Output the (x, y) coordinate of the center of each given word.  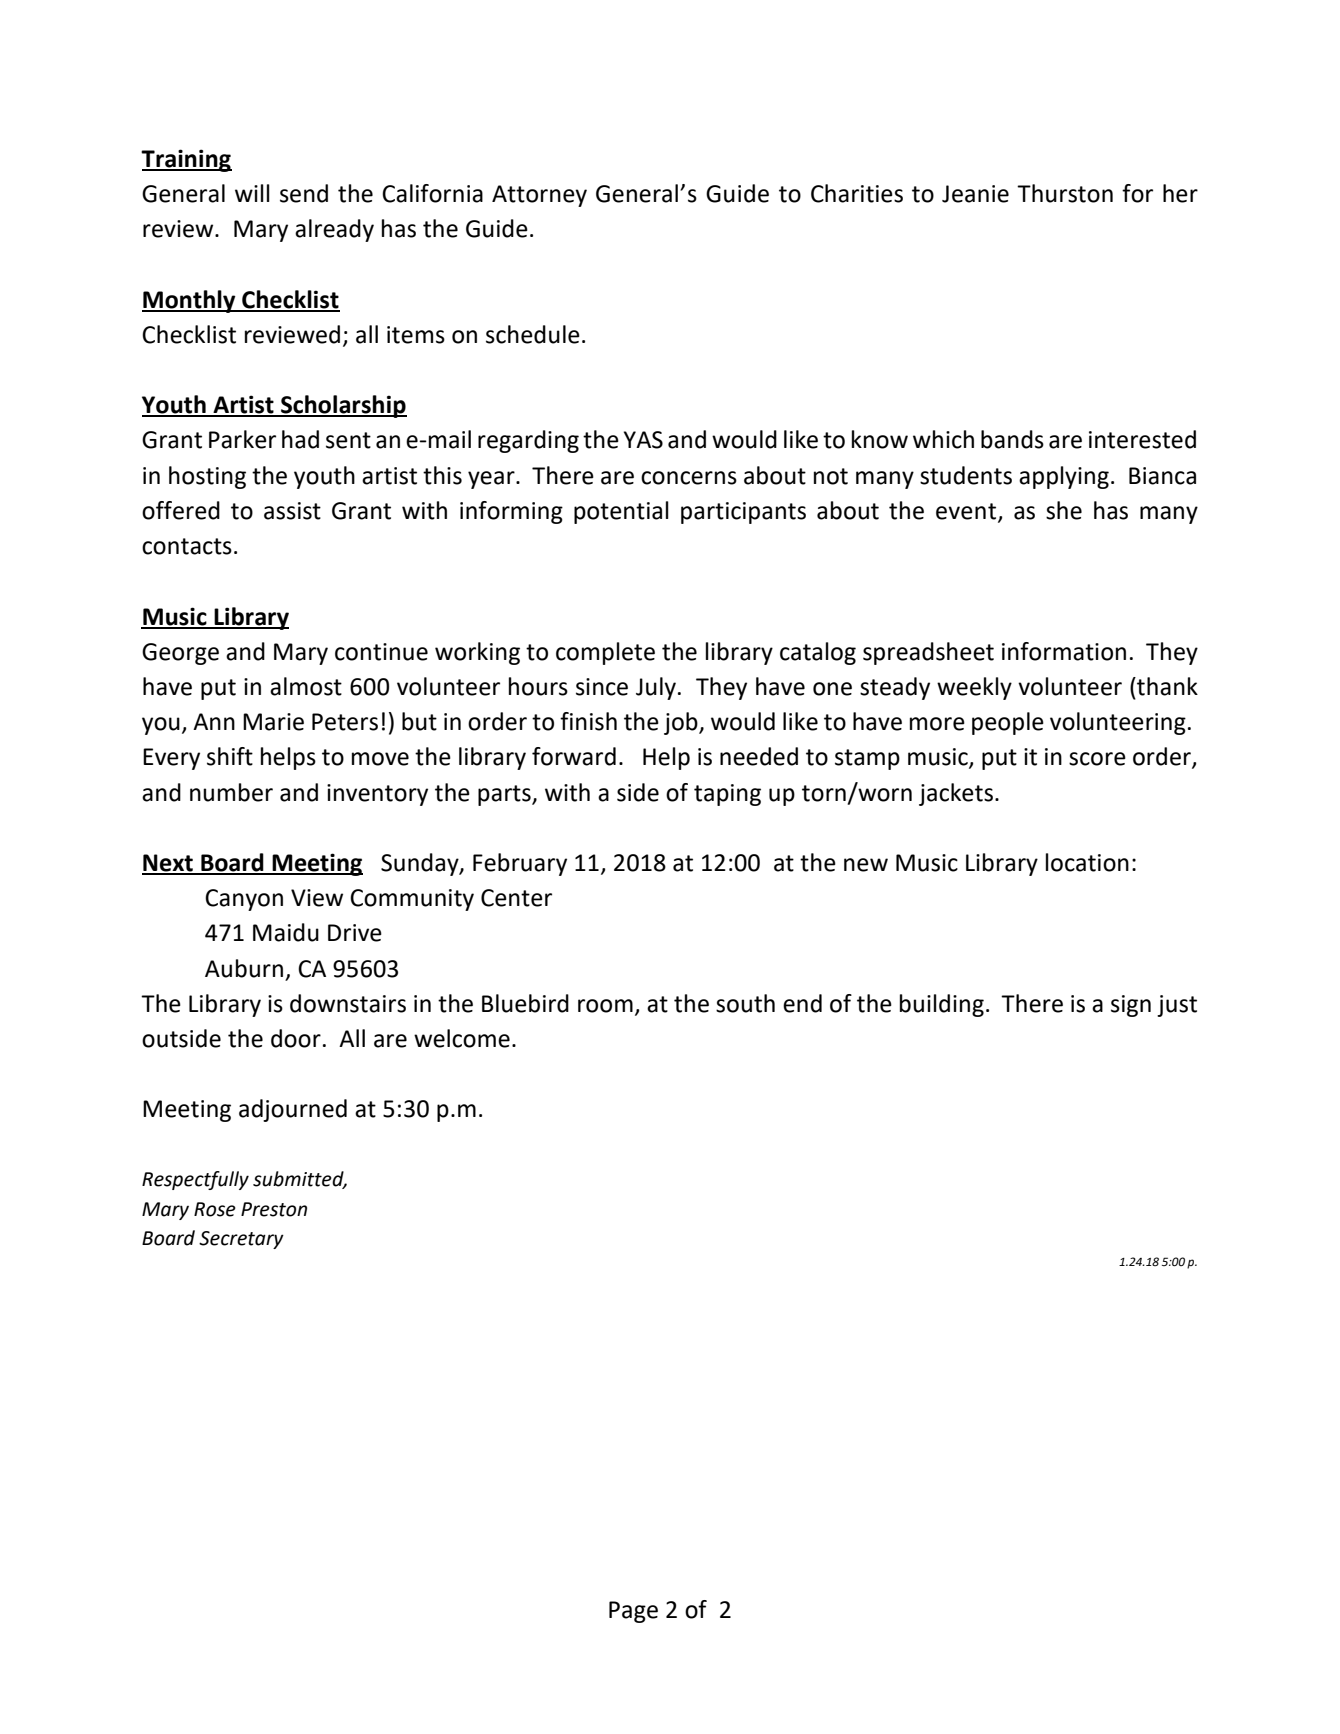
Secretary (241, 1240)
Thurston (1065, 193)
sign (1131, 1006)
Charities (857, 193)
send (304, 193)
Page (633, 1612)
